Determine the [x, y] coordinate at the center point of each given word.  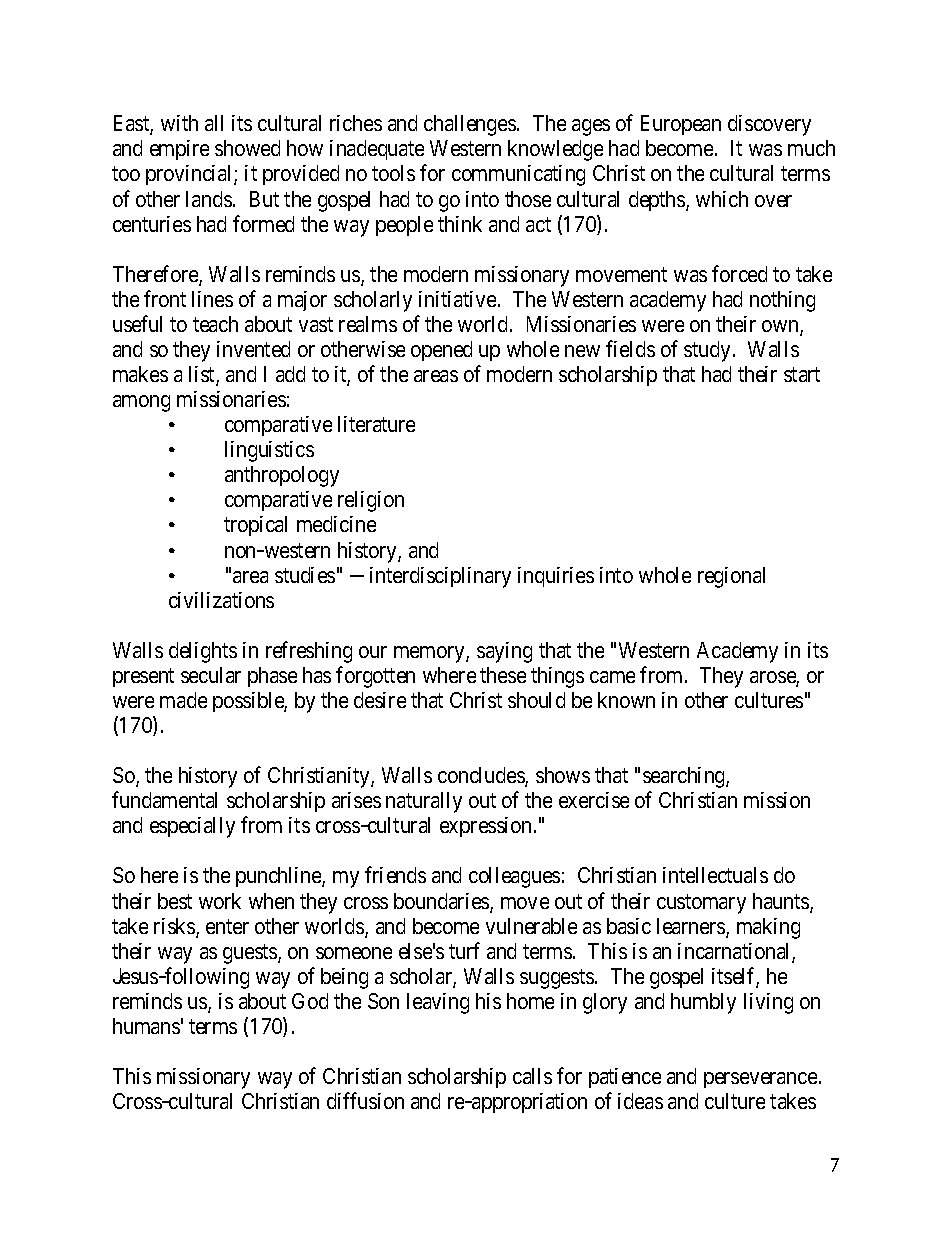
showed [247, 148]
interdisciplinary [440, 577]
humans [146, 1026]
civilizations [221, 600]
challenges [470, 125]
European [681, 125]
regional [731, 577]
